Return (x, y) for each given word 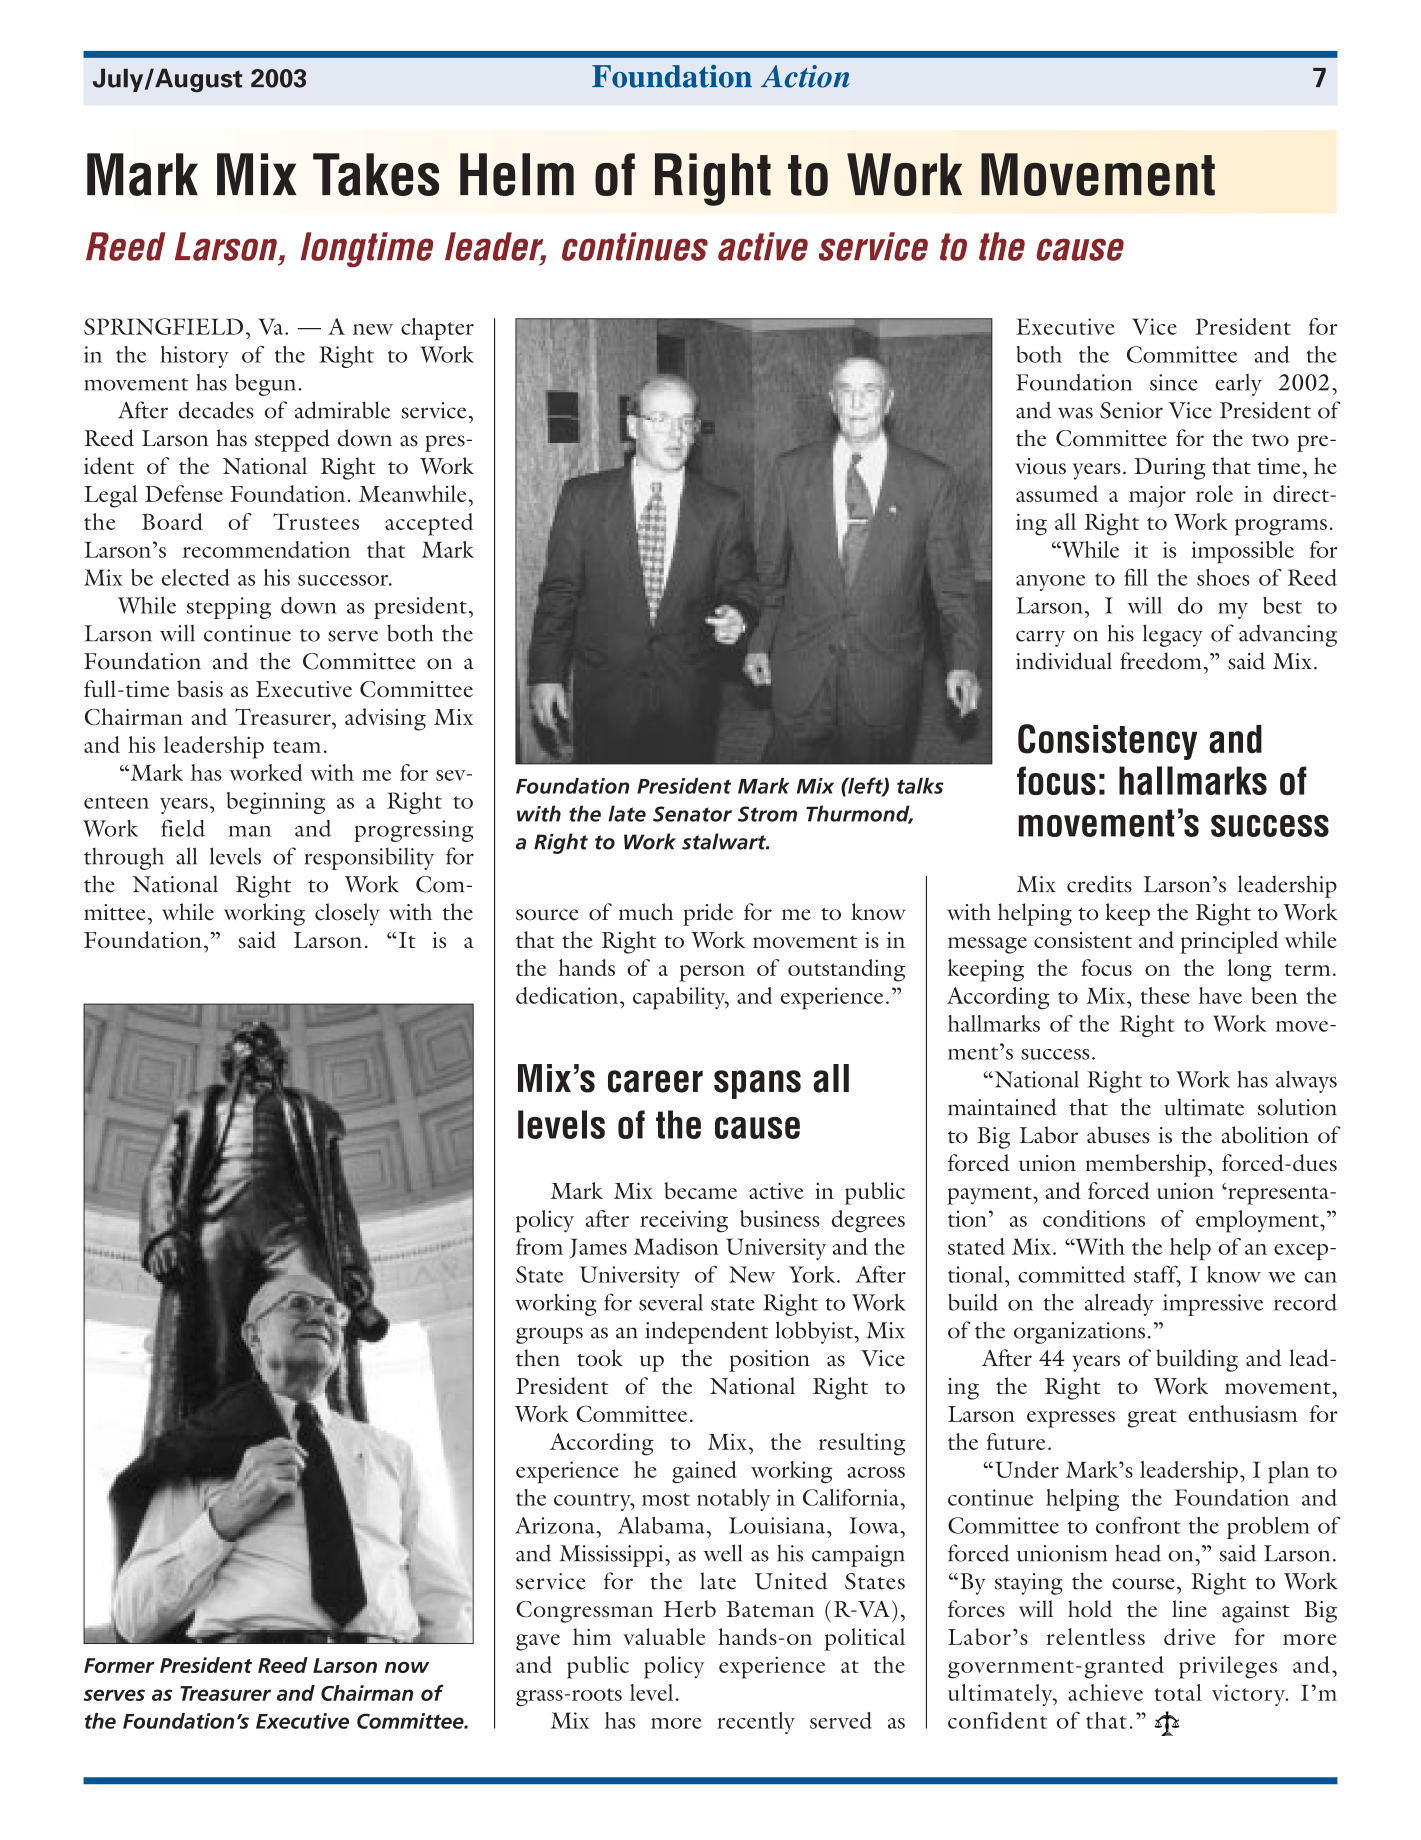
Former (119, 1665)
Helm (517, 174)
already (1119, 1304)
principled (1229, 942)
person (712, 973)
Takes (376, 174)
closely (347, 914)
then (538, 1358)
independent (707, 1332)
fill (1136, 577)
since (1174, 382)
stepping (229, 608)
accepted (429, 524)
